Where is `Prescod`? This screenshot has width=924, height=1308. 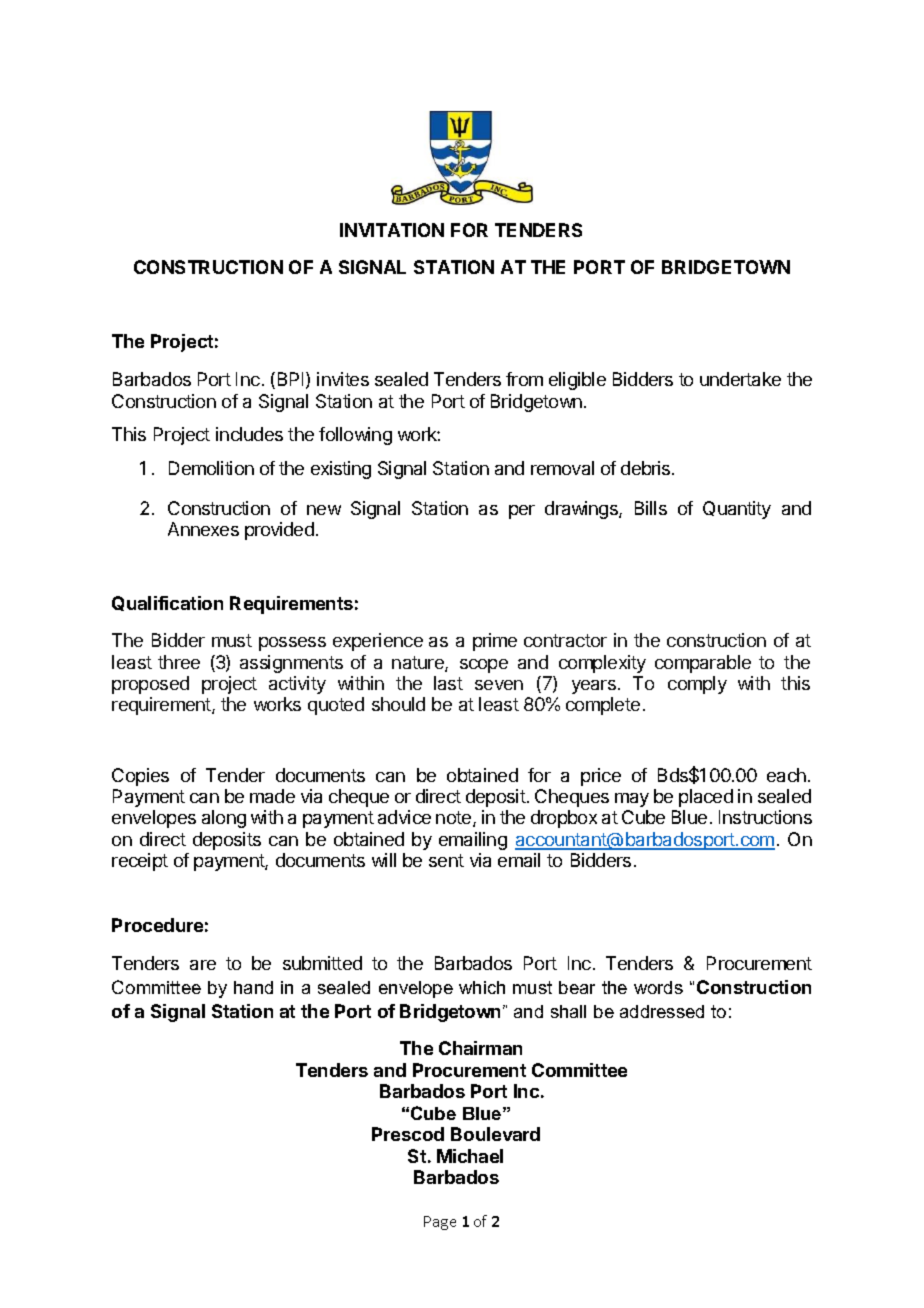 Prescod is located at coordinates (408, 1134).
